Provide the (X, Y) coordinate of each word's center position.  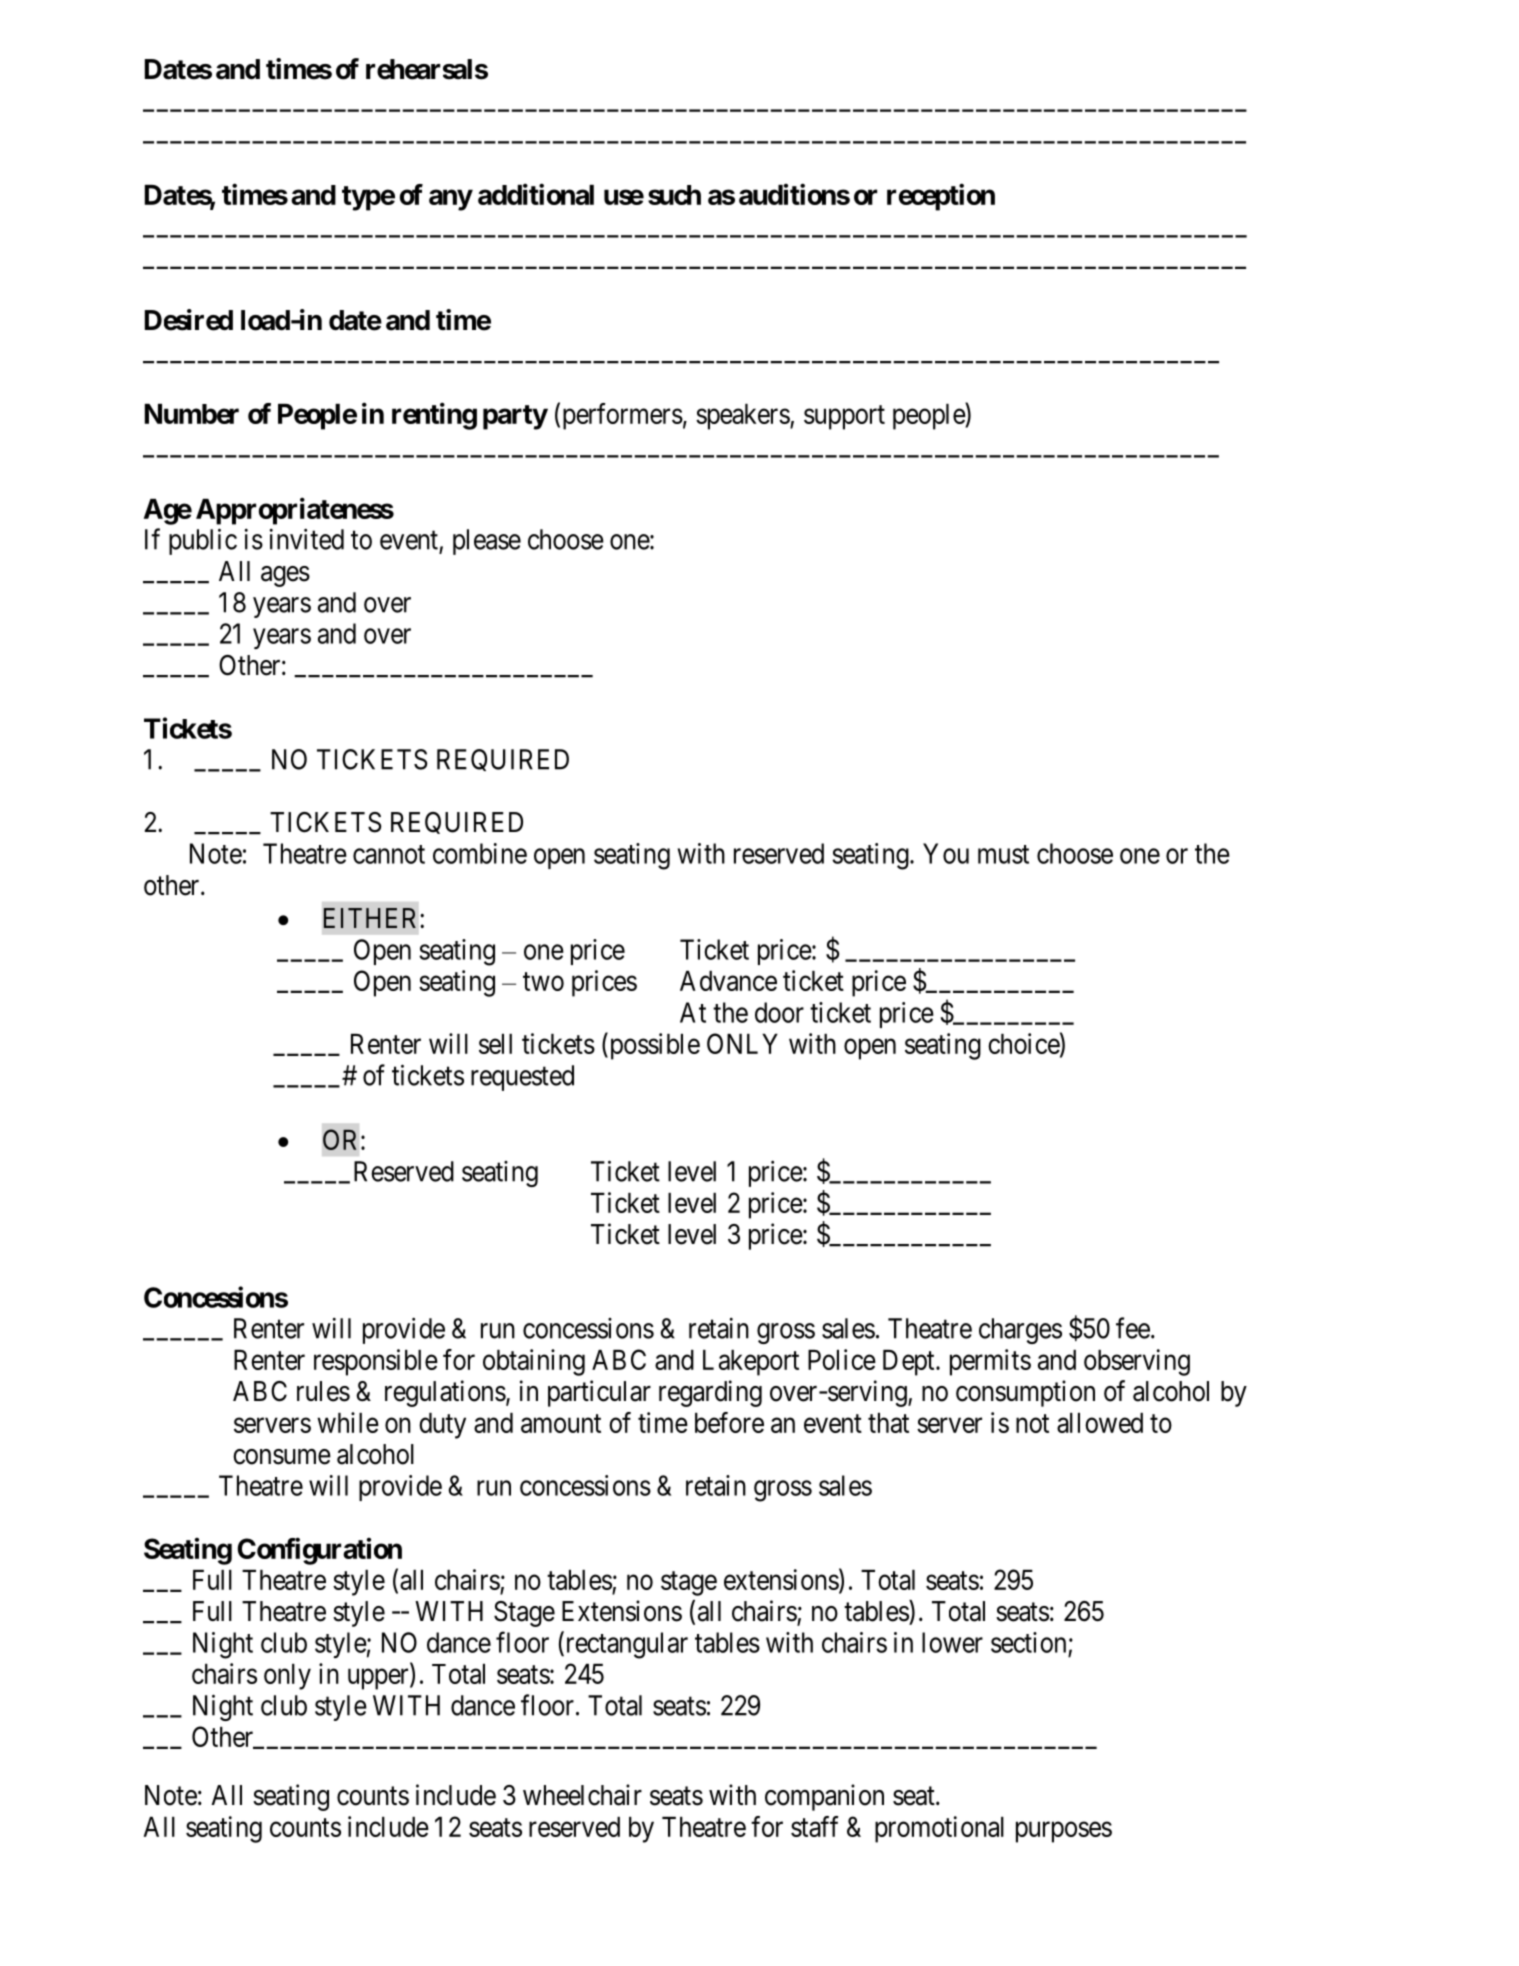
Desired (189, 320)
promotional (939, 1829)
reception (941, 197)
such (674, 195)
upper (379, 1679)
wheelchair (582, 1795)
